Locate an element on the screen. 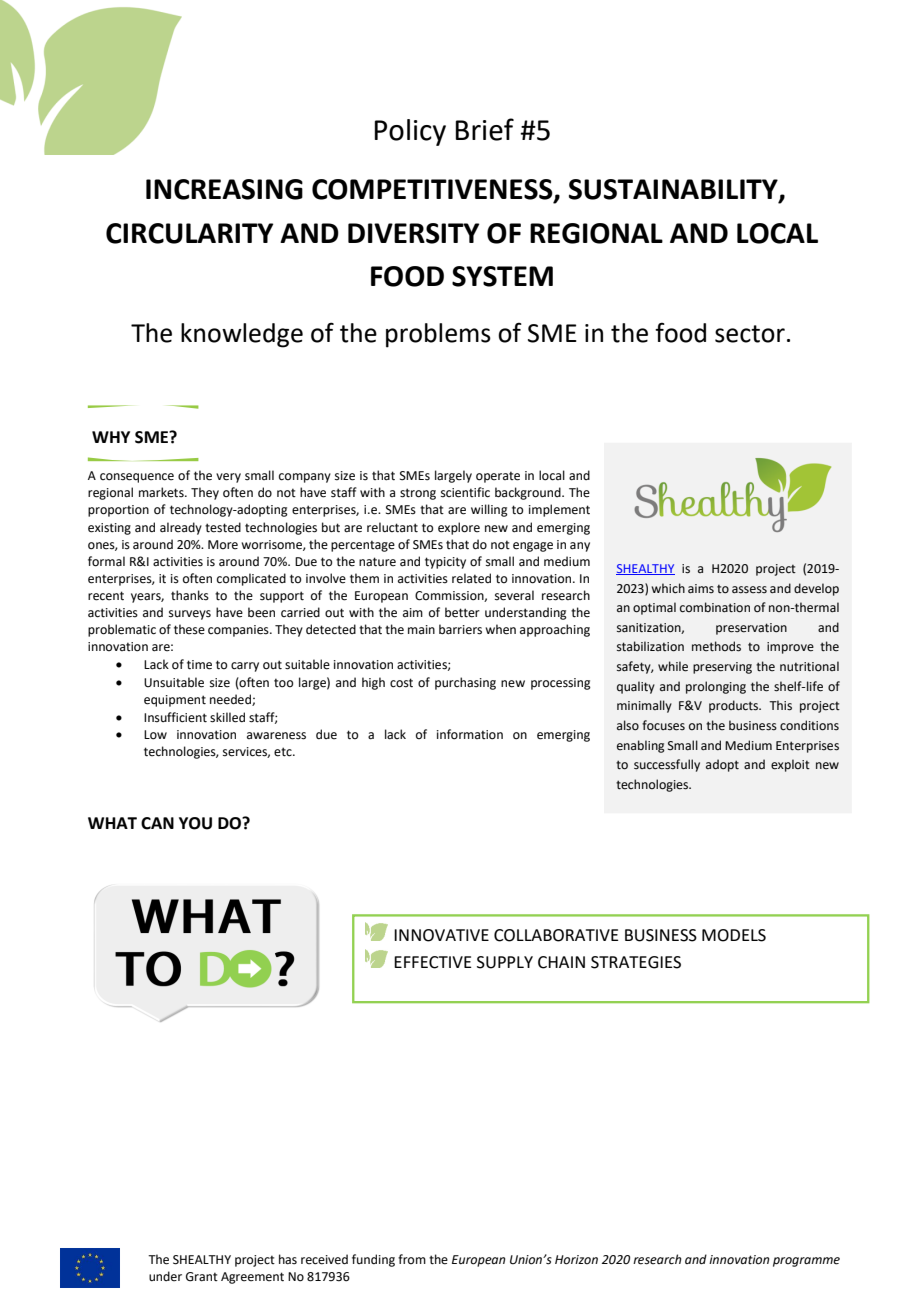 The height and width of the screenshot is (1308, 924). products is located at coordinates (735, 706).
